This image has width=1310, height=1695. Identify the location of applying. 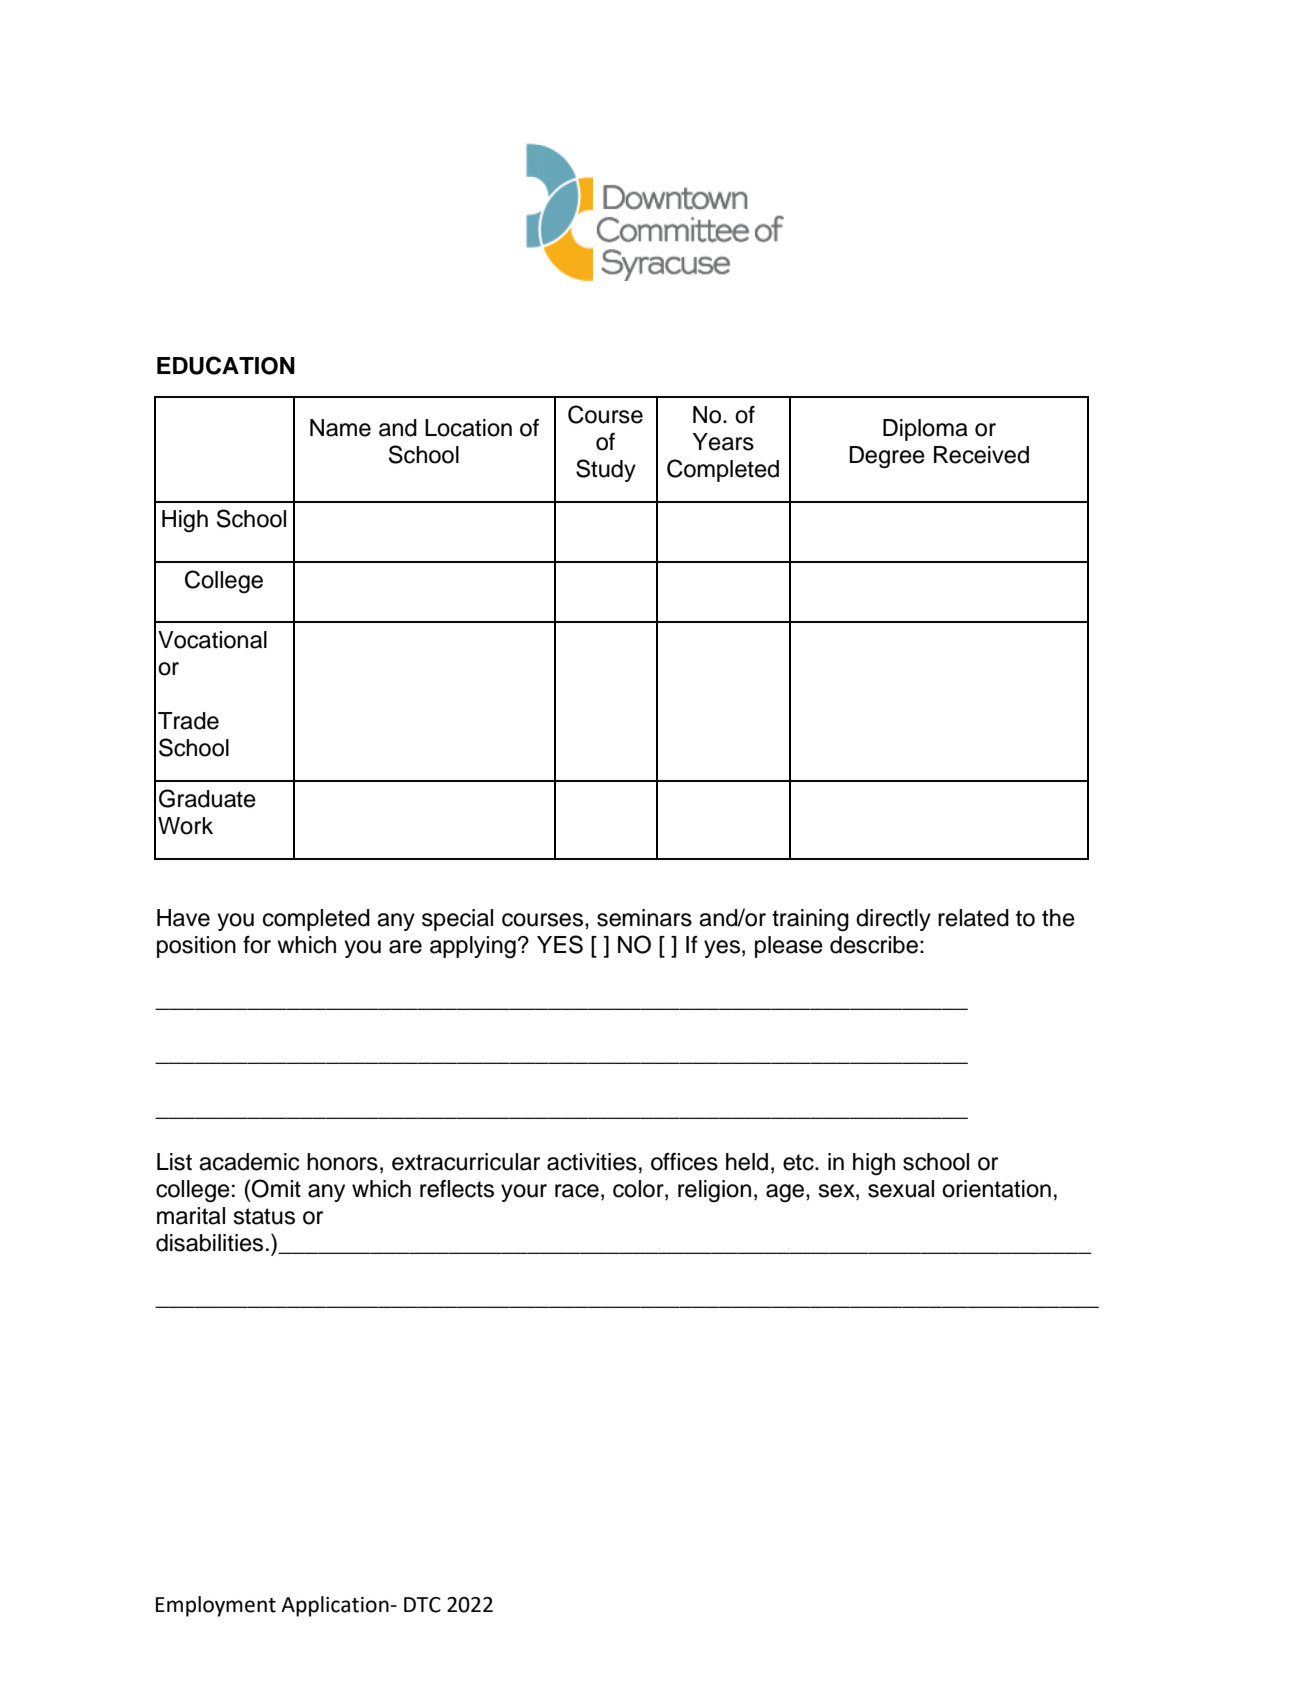
(473, 947).
